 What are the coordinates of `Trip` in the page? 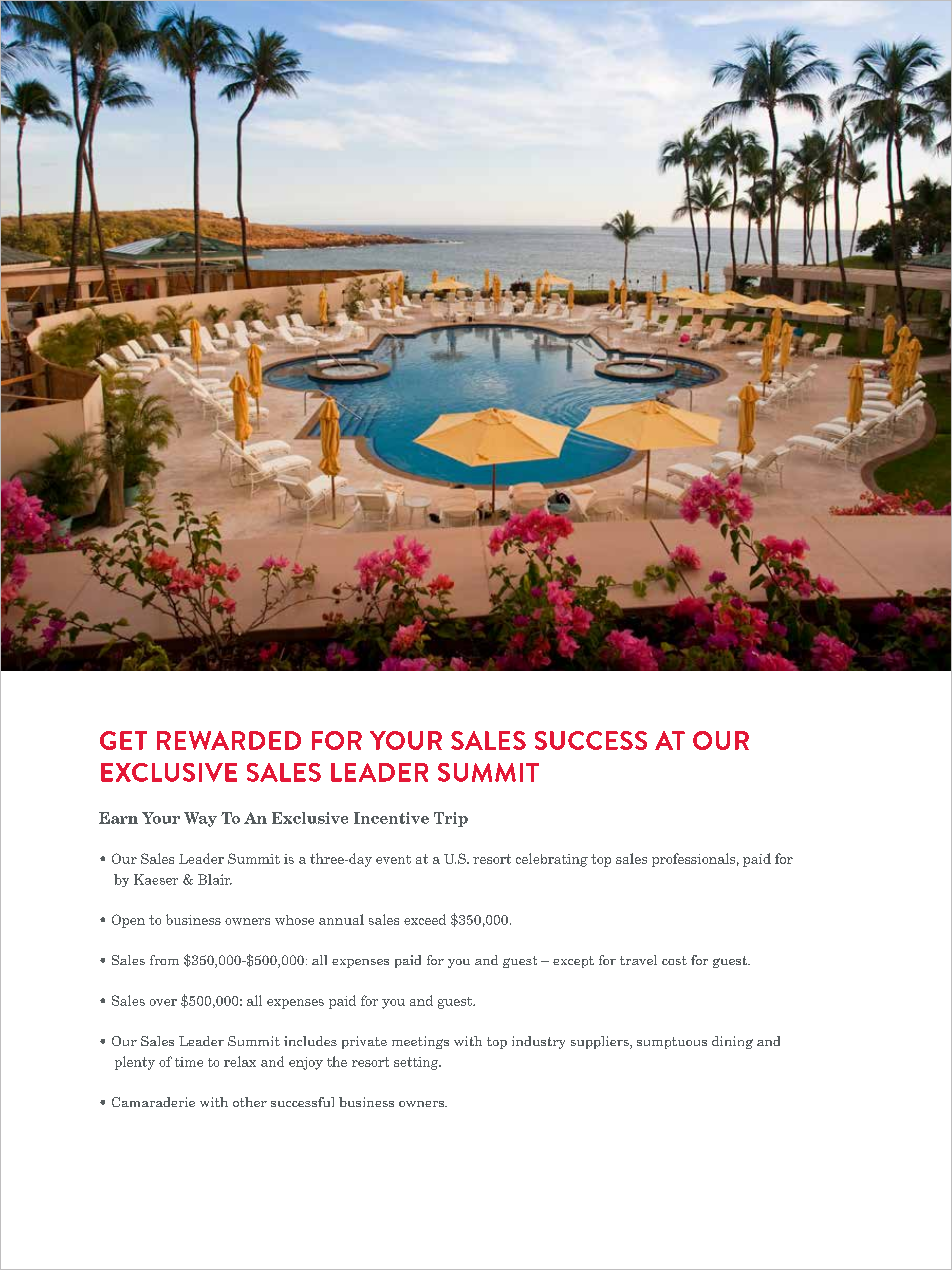 It's located at (451, 819).
